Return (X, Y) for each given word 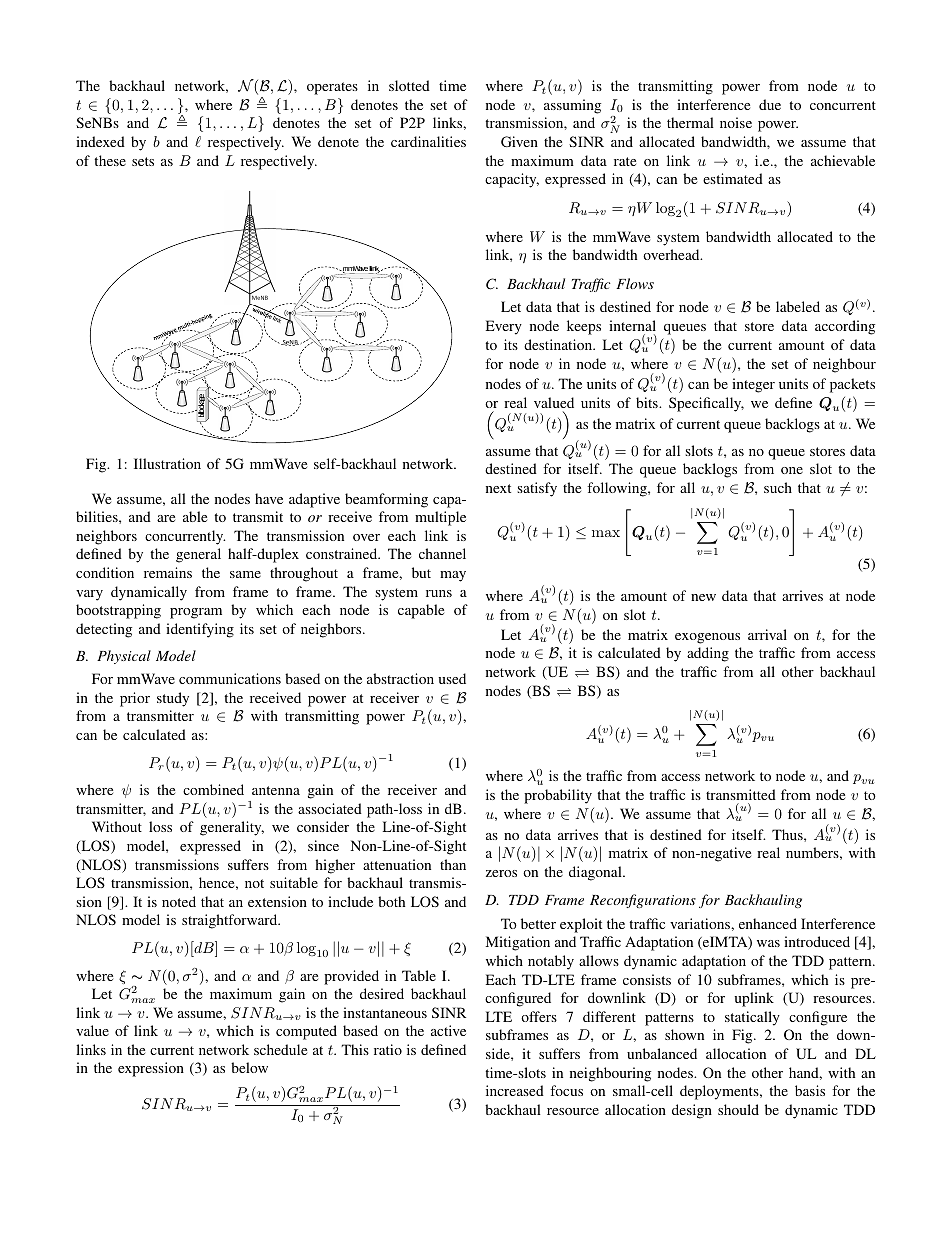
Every (504, 327)
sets (143, 161)
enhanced (768, 923)
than (453, 864)
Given (519, 141)
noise (736, 122)
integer (753, 385)
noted (179, 901)
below (249, 1067)
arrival (767, 634)
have (269, 498)
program (196, 613)
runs (439, 593)
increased (515, 1090)
